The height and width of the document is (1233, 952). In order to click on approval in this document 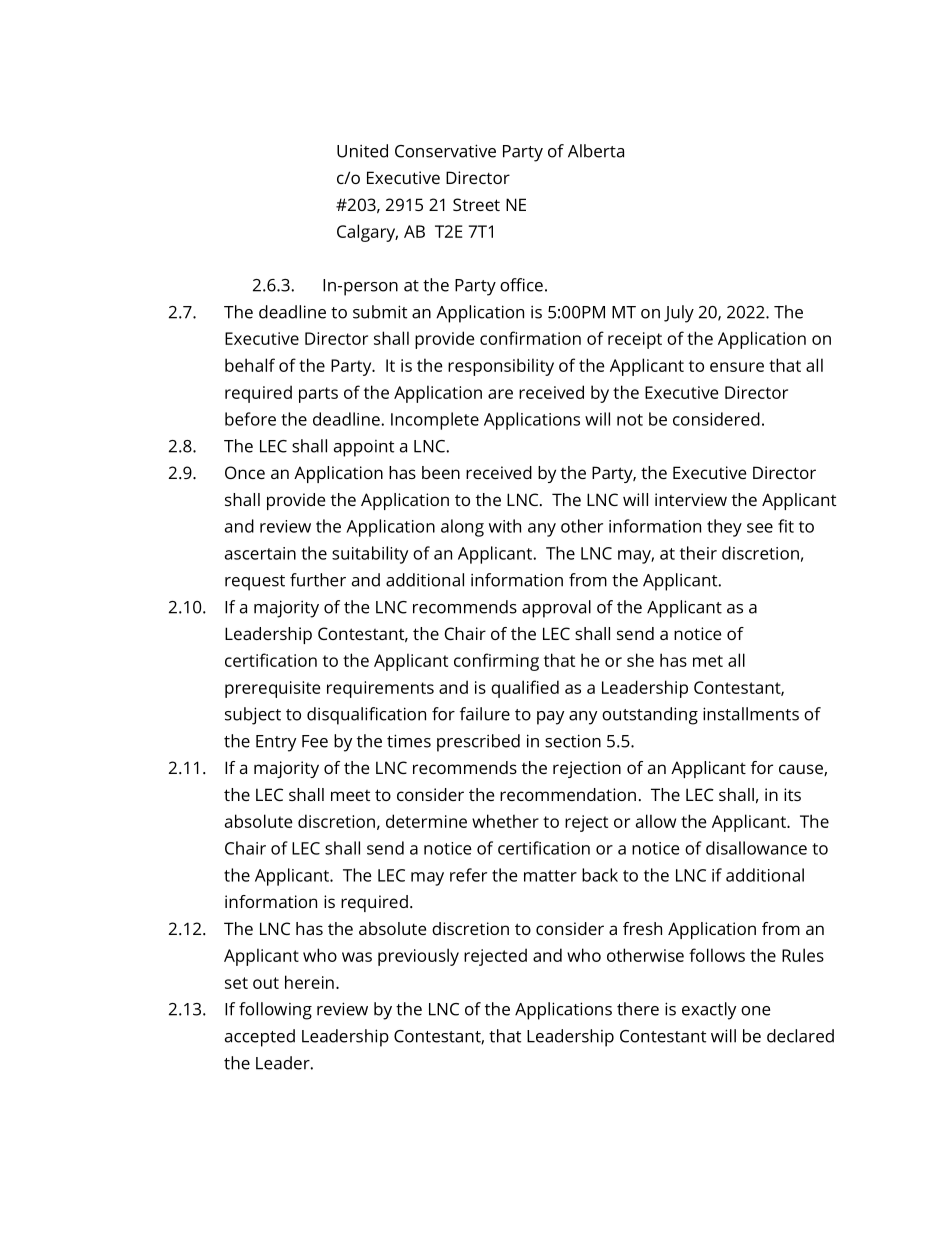, I will do `click(556, 609)`.
